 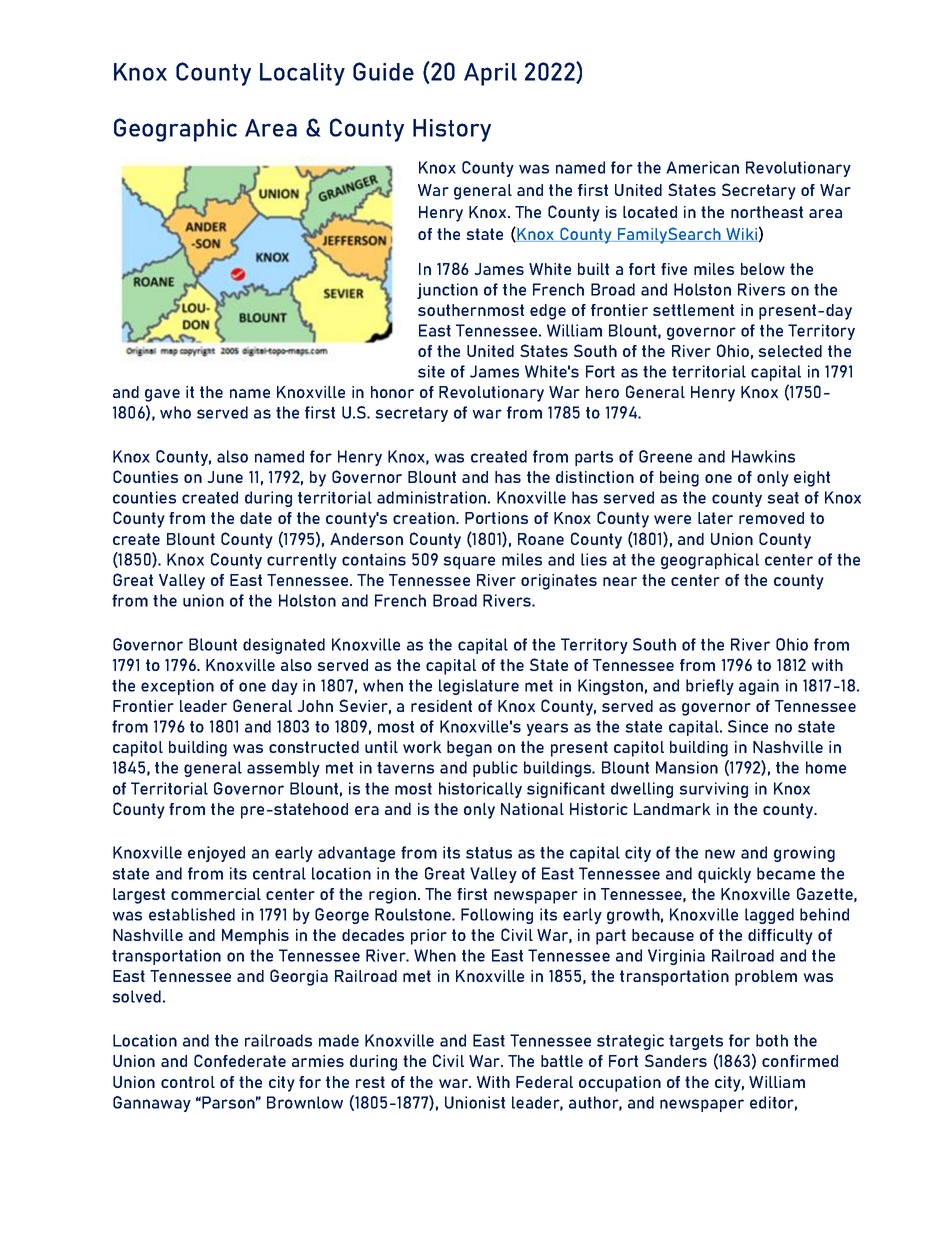 I want to click on Hawkins, so click(x=763, y=456).
